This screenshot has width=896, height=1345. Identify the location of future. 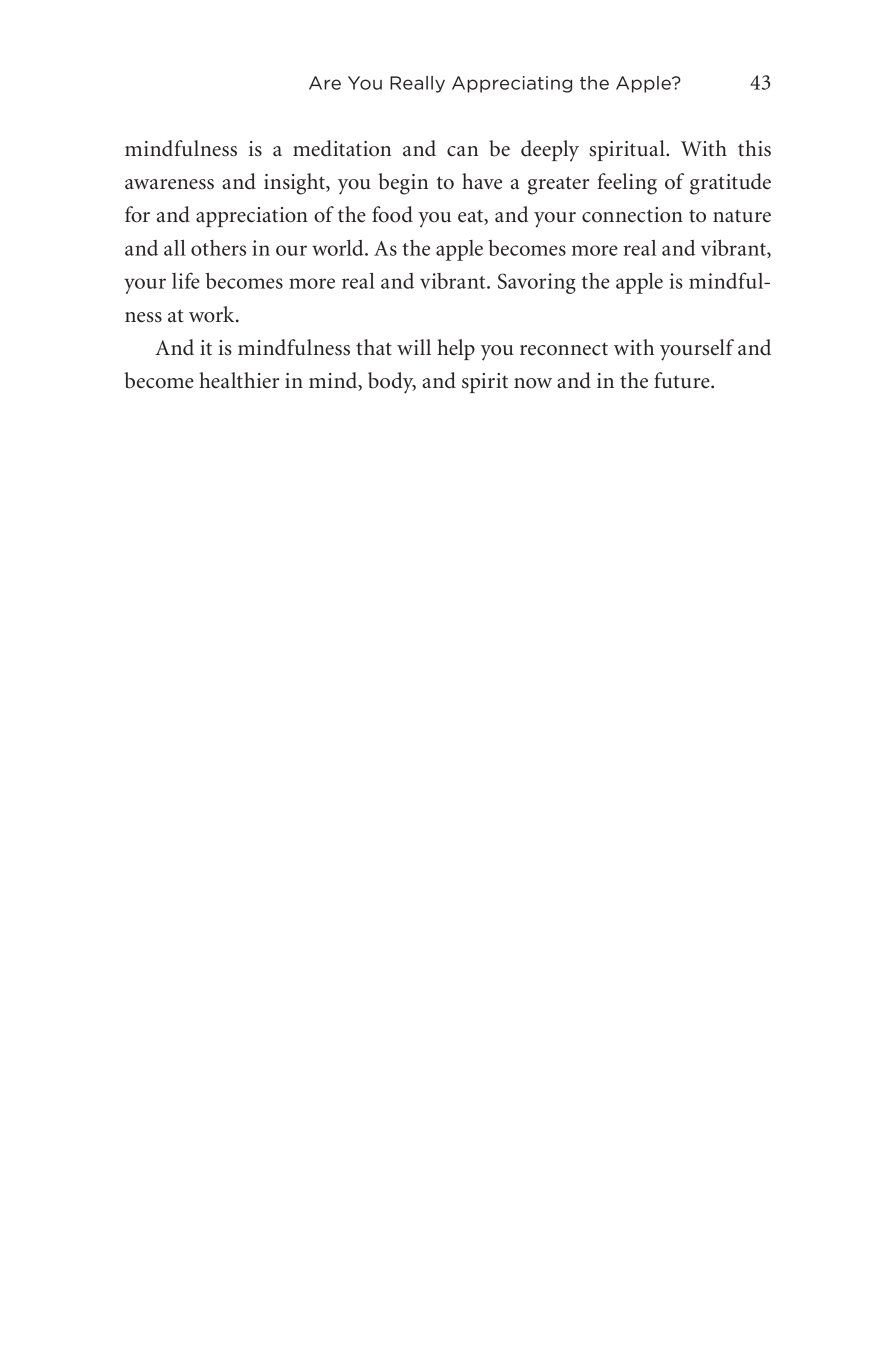
(683, 380).
